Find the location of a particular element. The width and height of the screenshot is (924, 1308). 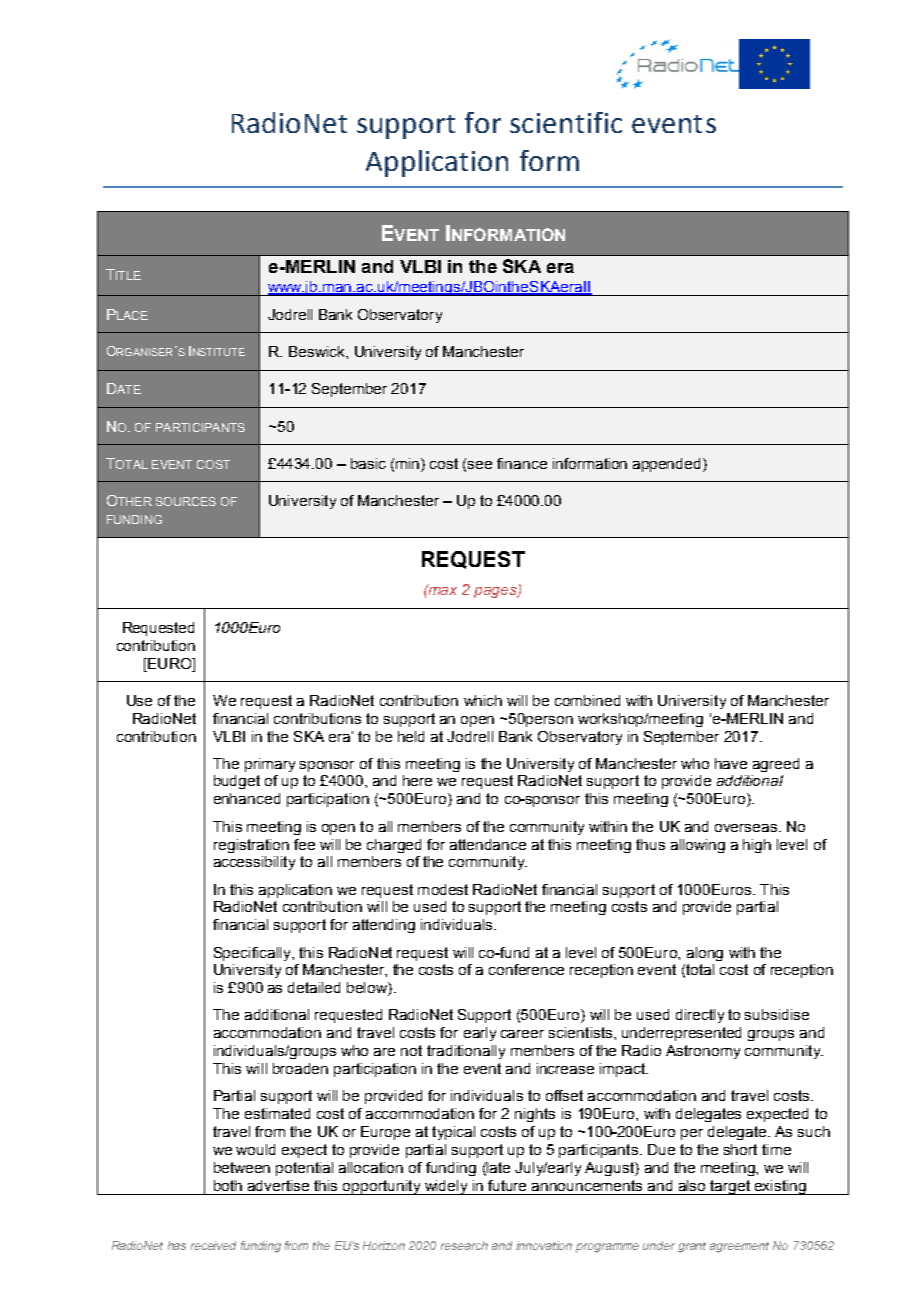

which is located at coordinates (483, 700).
